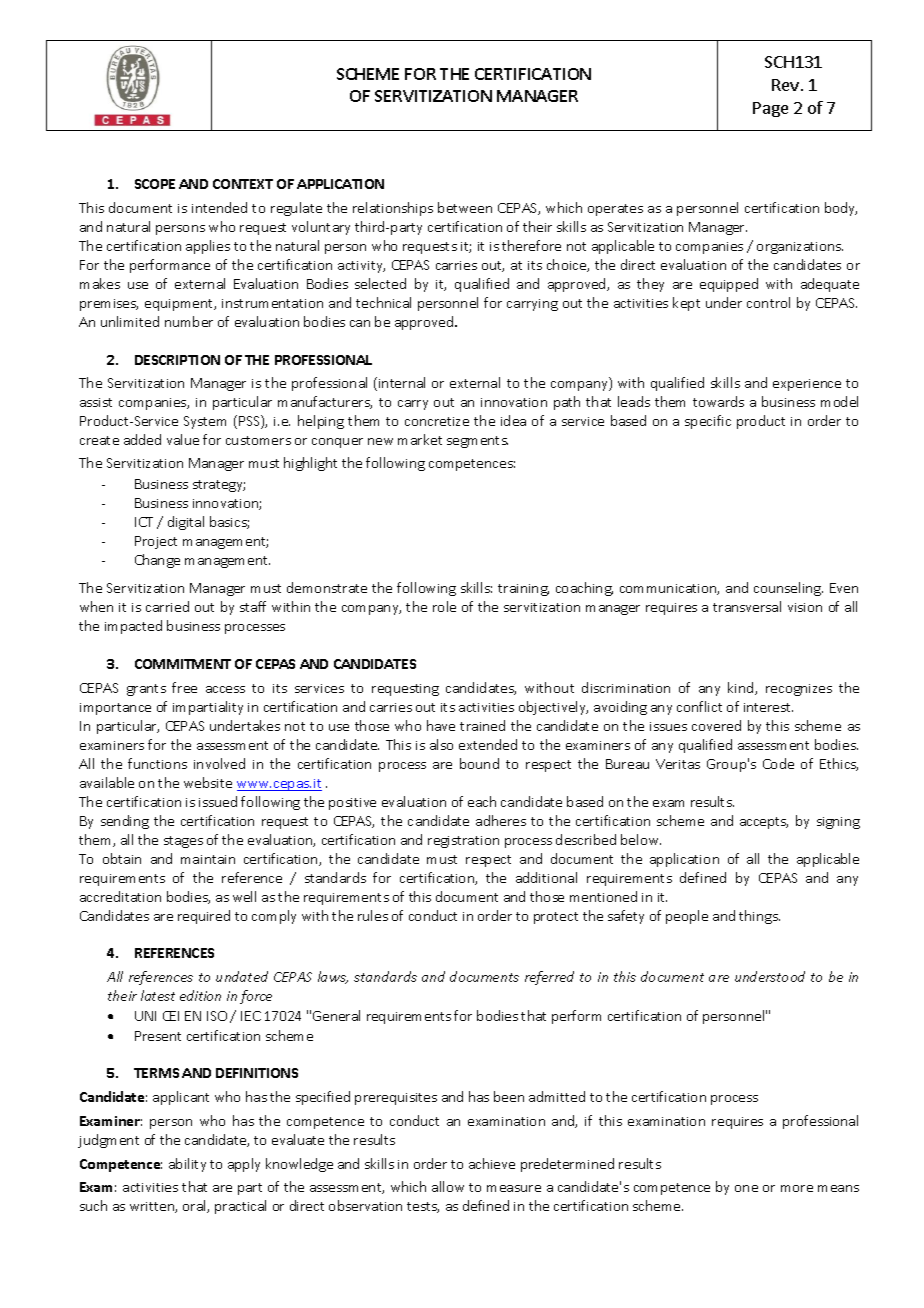 Image resolution: width=924 pixels, height=1308 pixels. I want to click on role, so click(444, 606).
